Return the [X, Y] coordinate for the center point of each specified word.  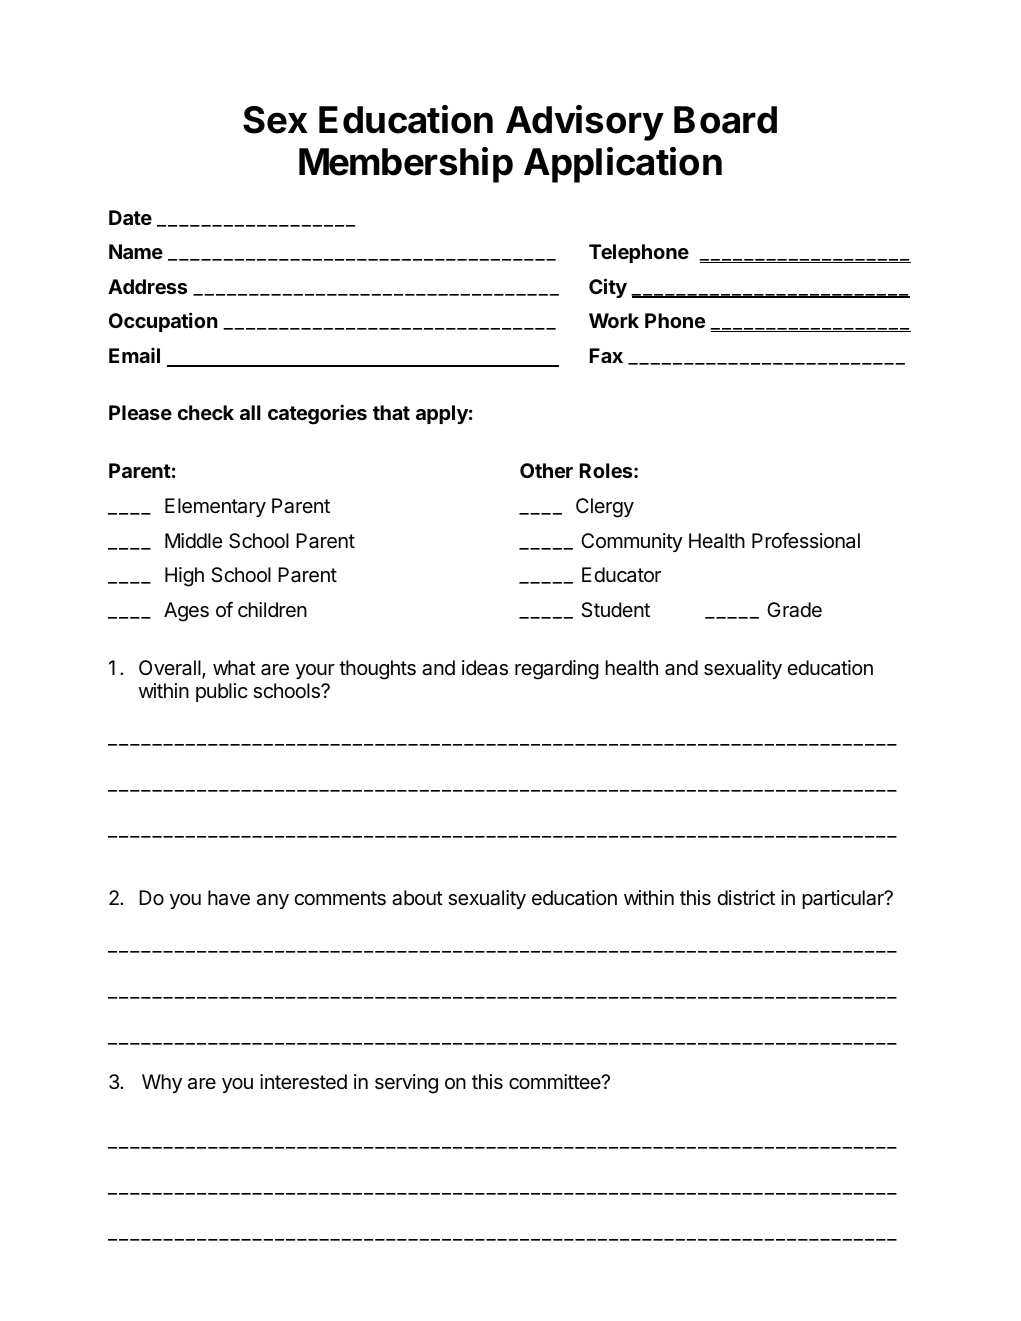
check [206, 412]
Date [130, 217]
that [391, 412]
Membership [406, 165]
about [417, 898]
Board [725, 120]
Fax [606, 355]
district [746, 898]
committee [556, 1082]
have [229, 898]
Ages [186, 612]
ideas [485, 668]
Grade [794, 610]
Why [162, 1083]
